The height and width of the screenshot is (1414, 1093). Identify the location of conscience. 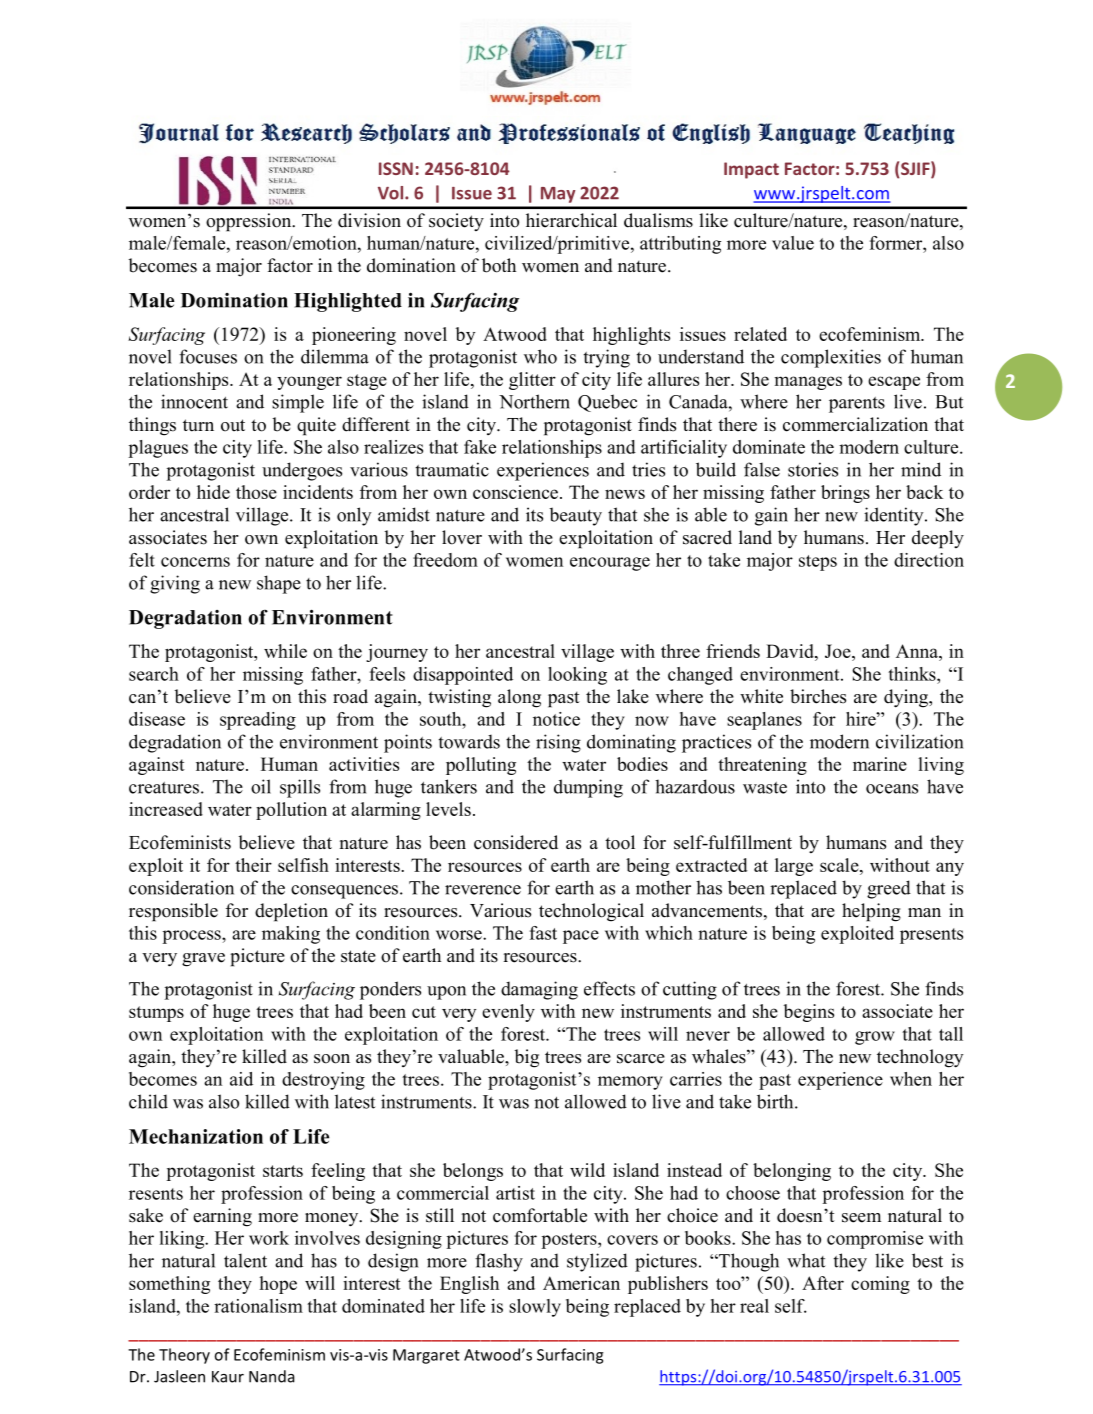
(515, 492).
